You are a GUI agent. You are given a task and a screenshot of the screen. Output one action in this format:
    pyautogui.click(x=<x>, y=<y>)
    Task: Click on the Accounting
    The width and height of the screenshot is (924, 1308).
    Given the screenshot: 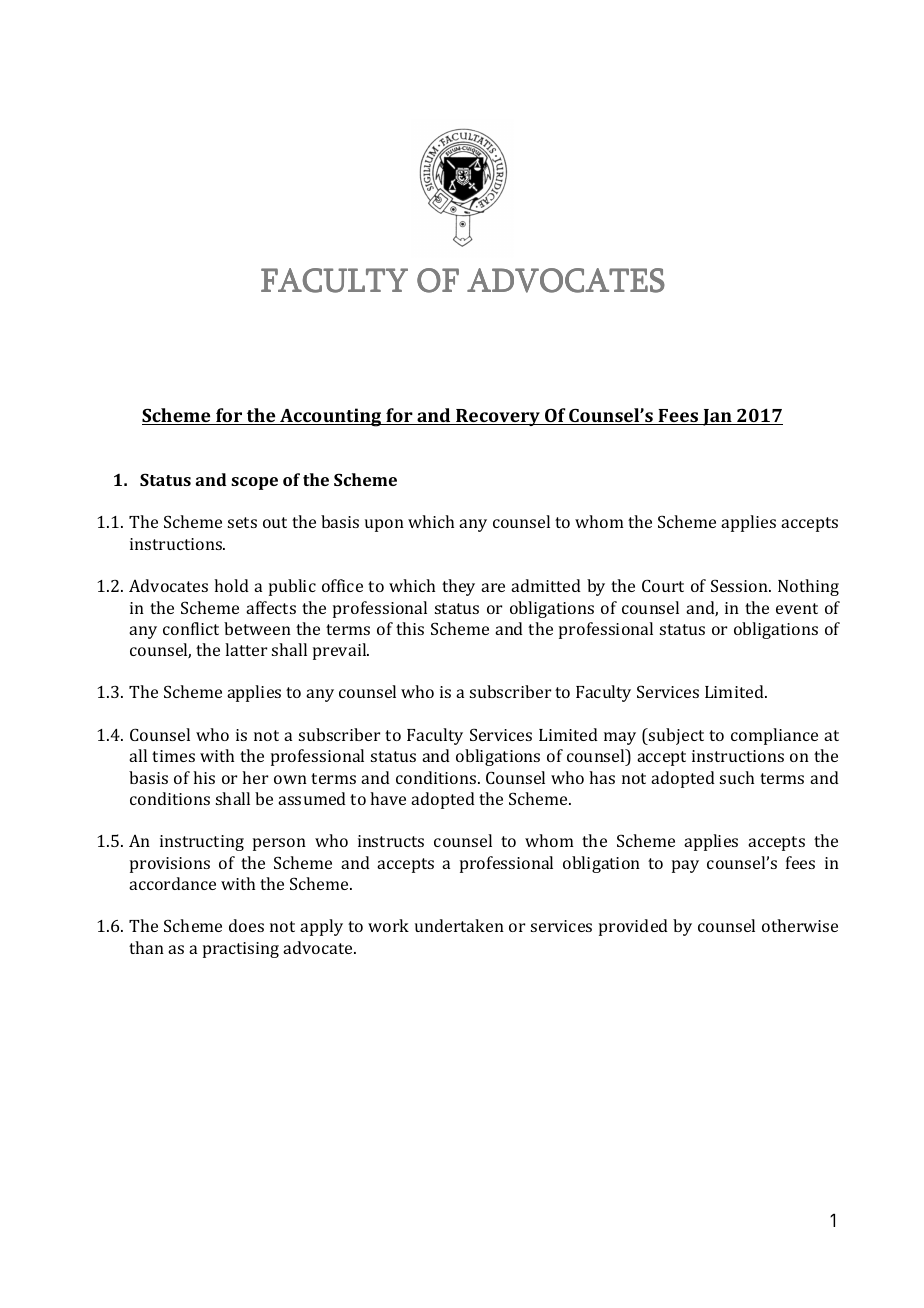 What is the action you would take?
    pyautogui.click(x=331, y=417)
